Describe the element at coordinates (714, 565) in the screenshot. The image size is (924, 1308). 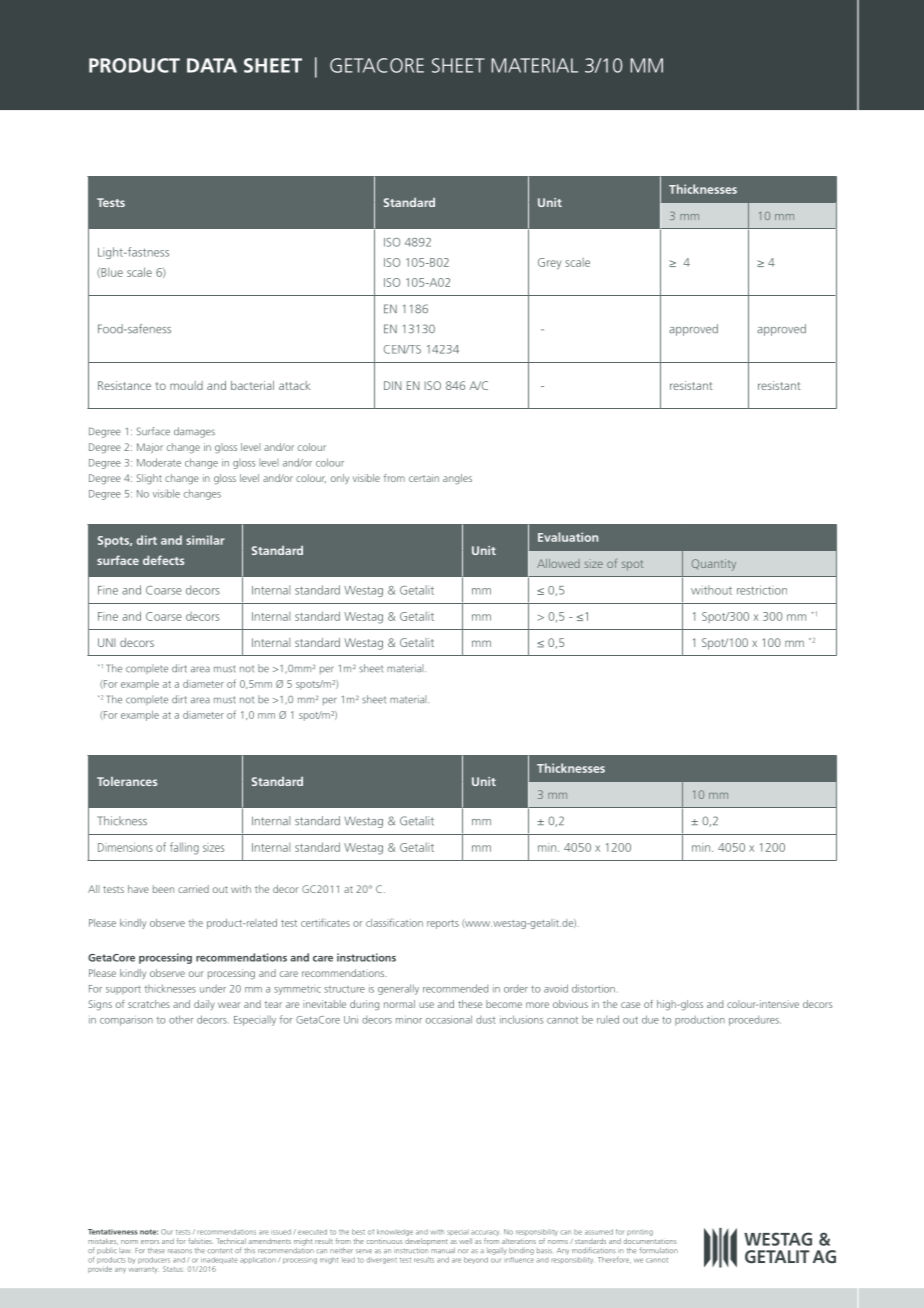
I see `Quantity` at that location.
